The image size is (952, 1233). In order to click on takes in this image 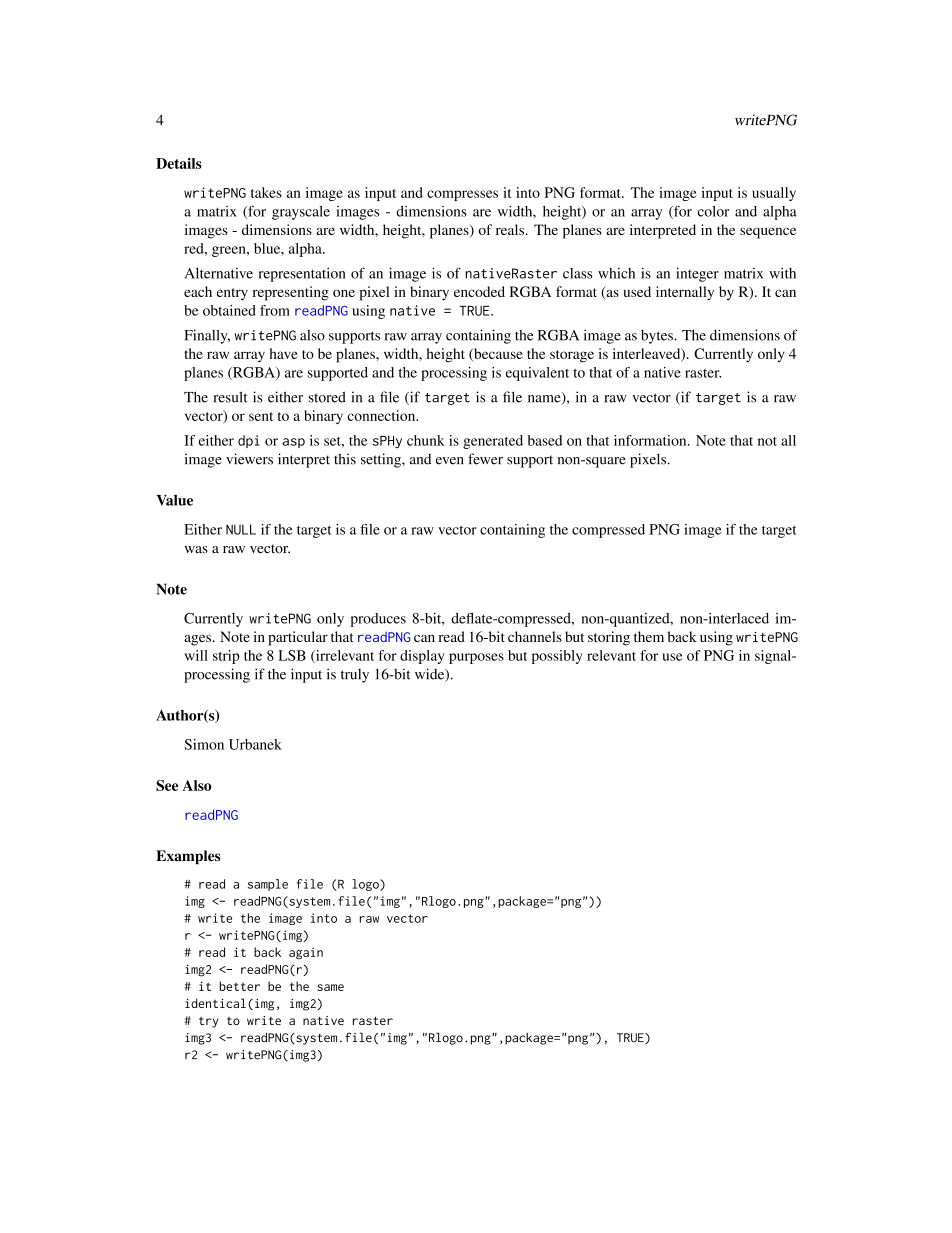, I will do `click(266, 192)`.
